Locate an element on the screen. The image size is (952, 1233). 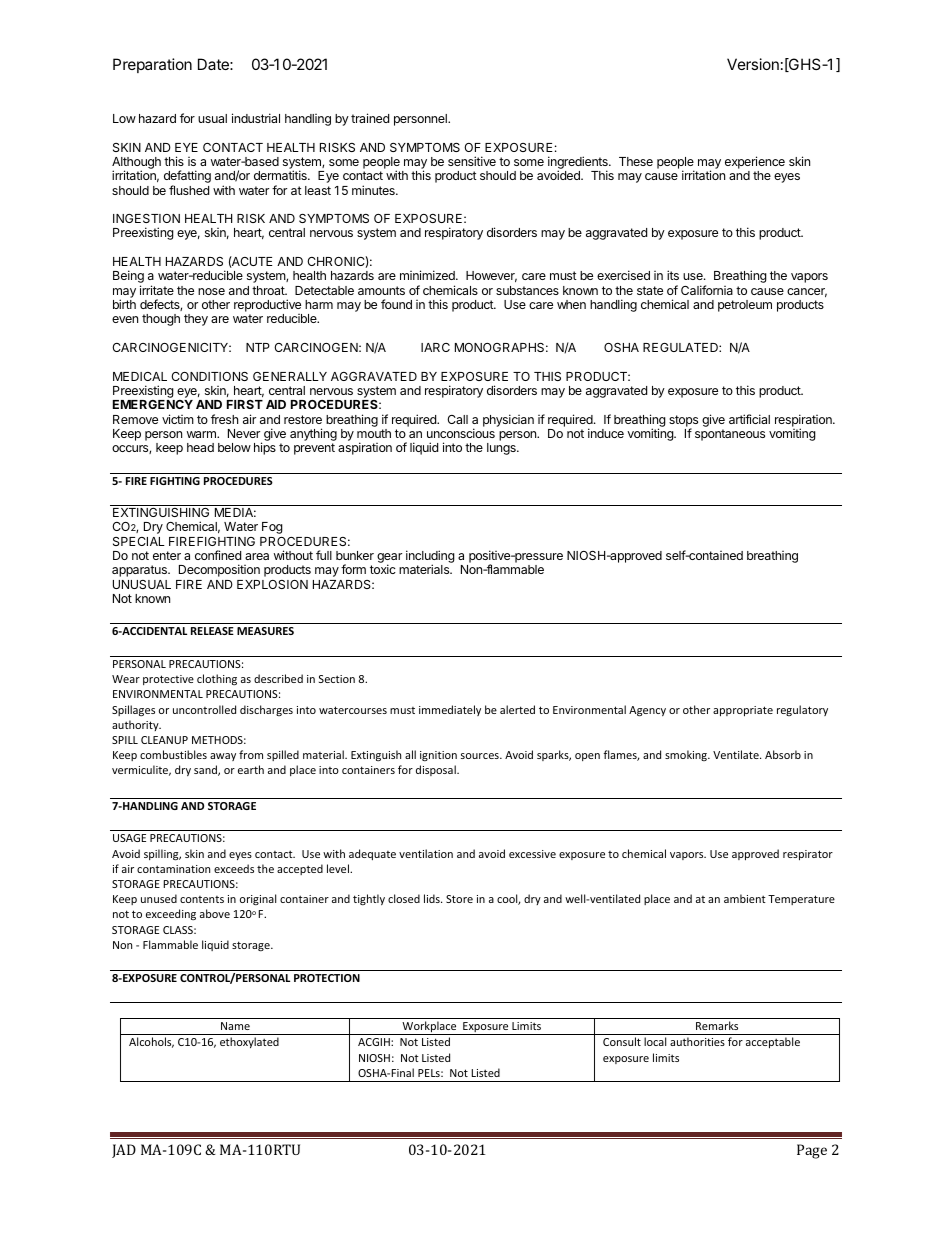
clothing is located at coordinates (217, 679).
